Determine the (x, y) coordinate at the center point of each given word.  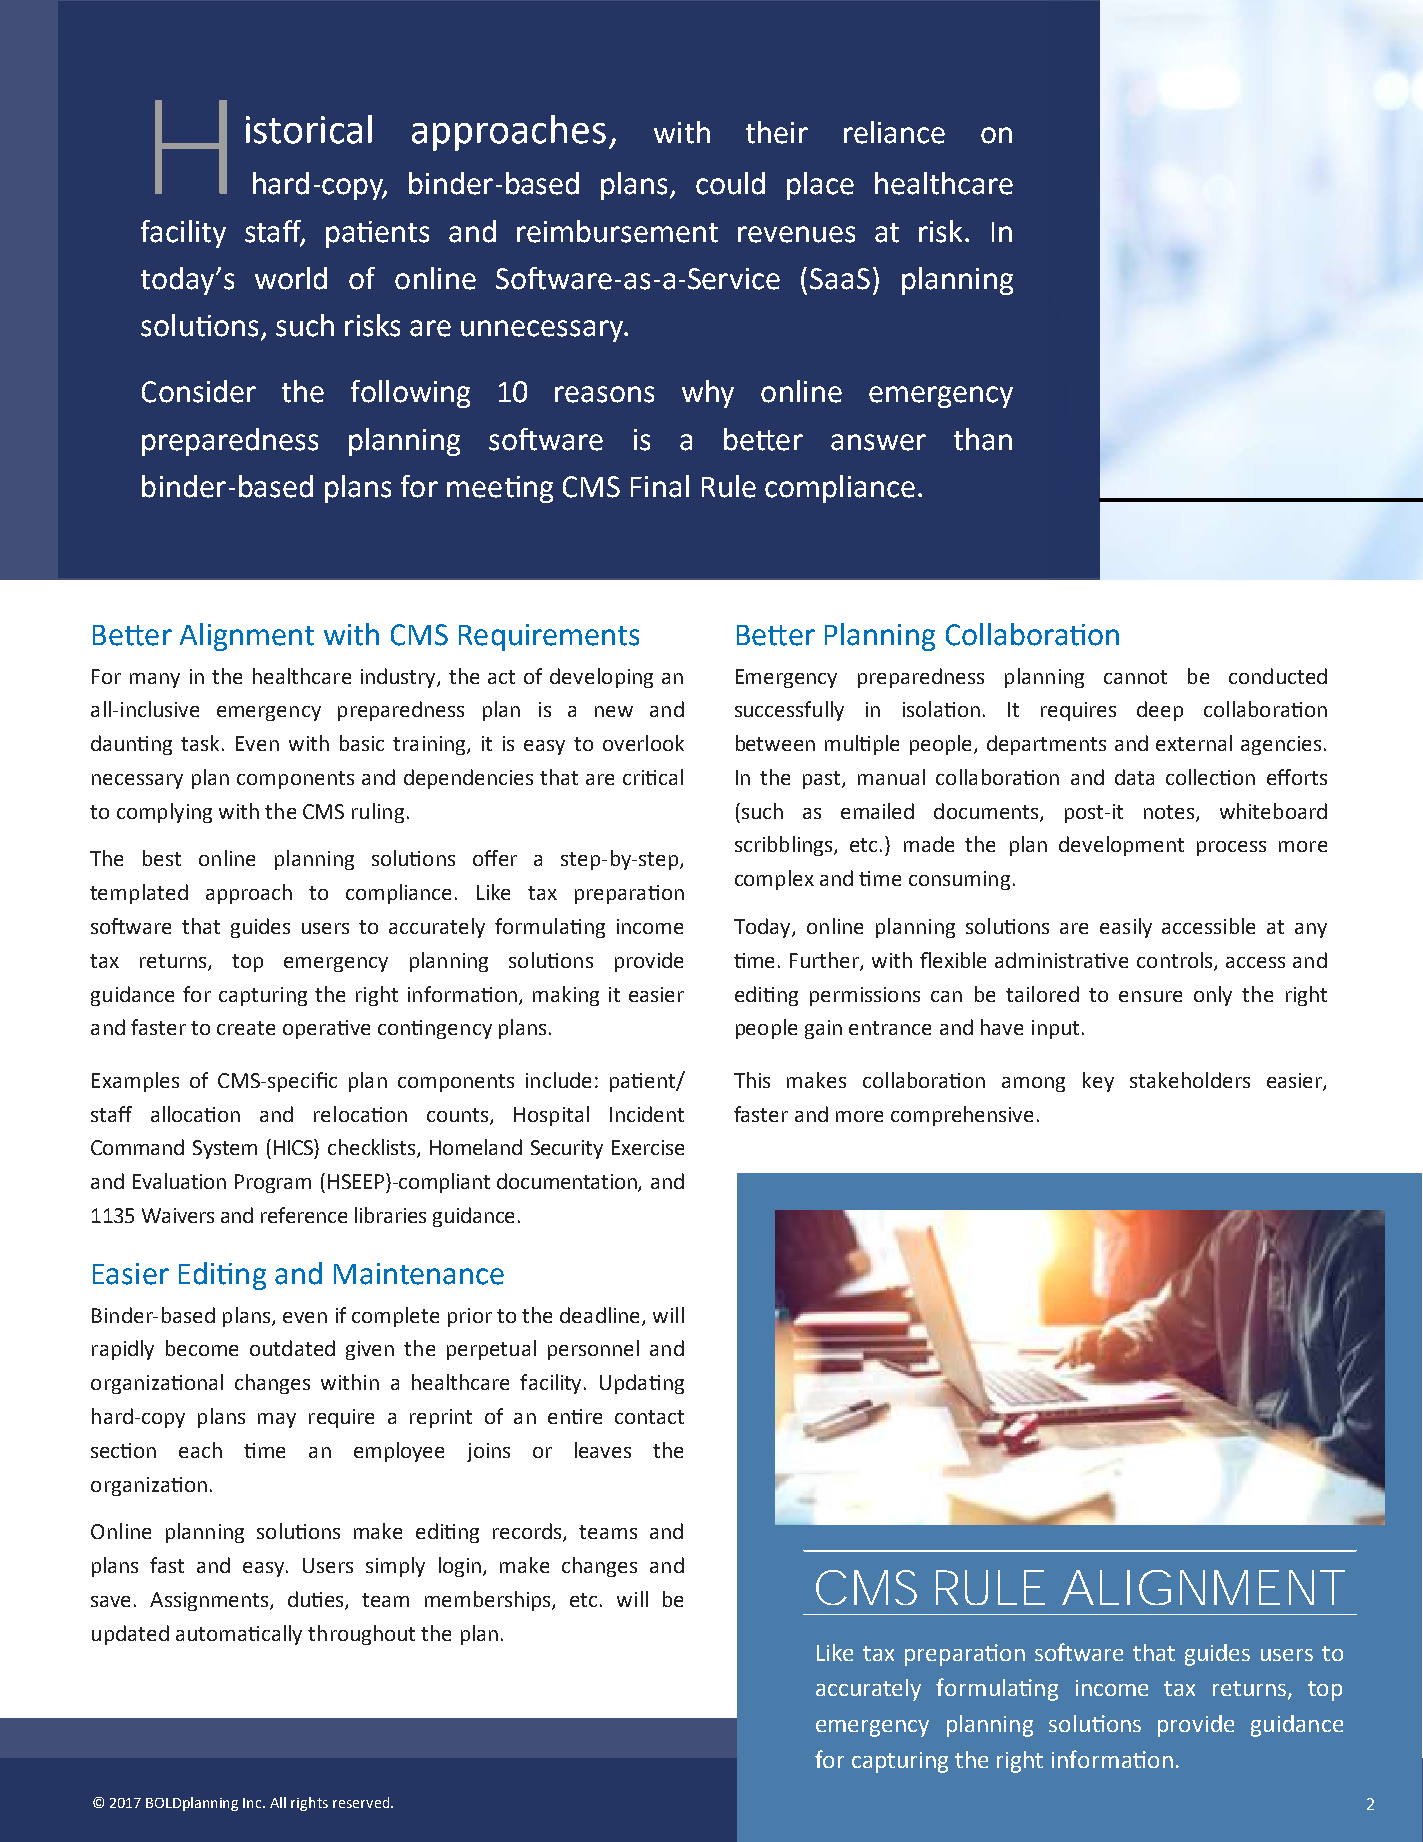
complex (774, 880)
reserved (362, 1802)
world (291, 278)
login (461, 1567)
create (246, 1028)
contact (649, 1417)
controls (1176, 961)
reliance (894, 132)
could (730, 183)
